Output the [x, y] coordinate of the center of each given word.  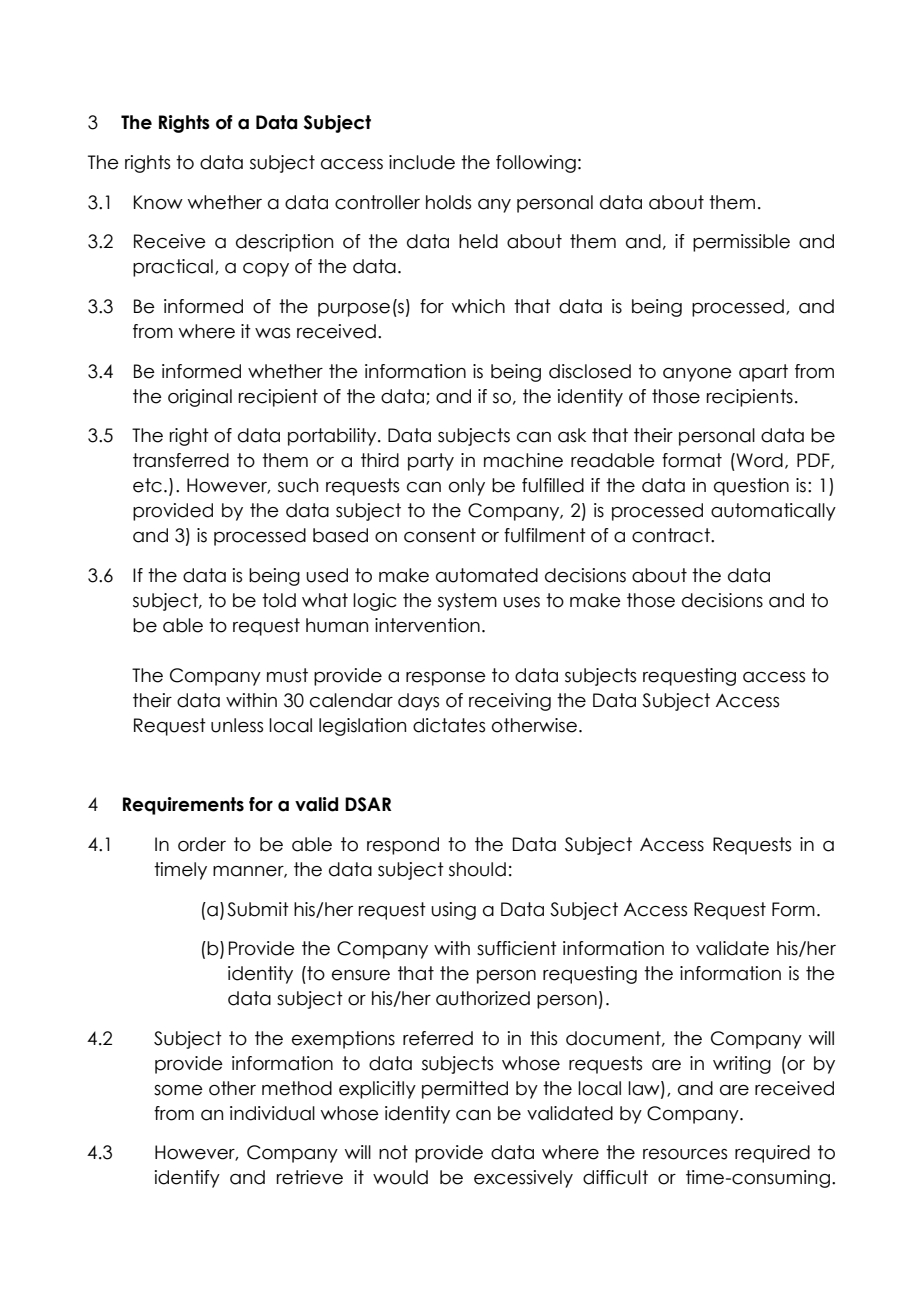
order [202, 844]
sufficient [517, 948]
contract [672, 535]
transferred [181, 460]
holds [448, 202]
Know [158, 202]
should [477, 869]
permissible [741, 243]
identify [187, 1179]
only [467, 487]
